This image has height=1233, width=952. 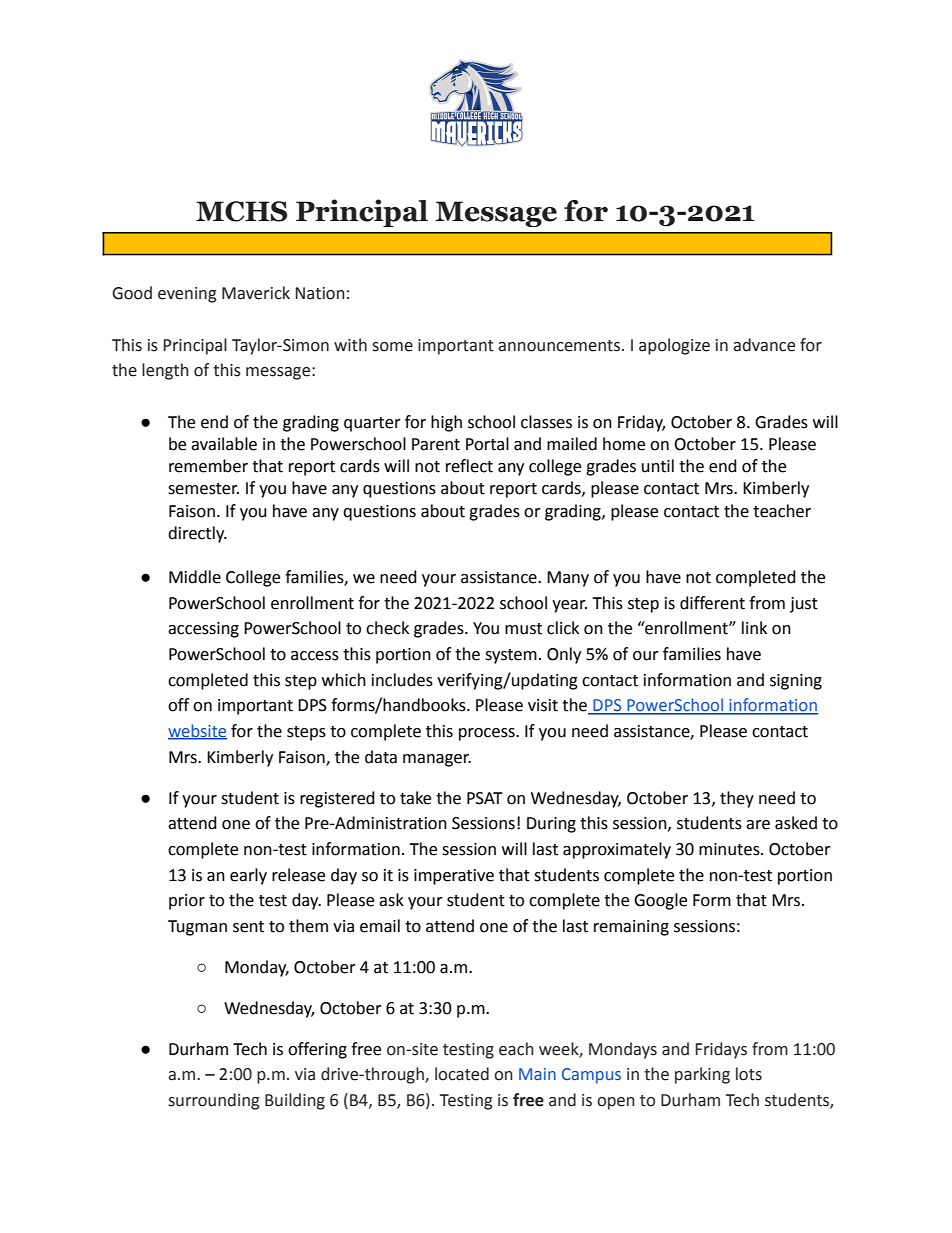 What do you see at coordinates (248, 876) in the image?
I see `early` at bounding box center [248, 876].
